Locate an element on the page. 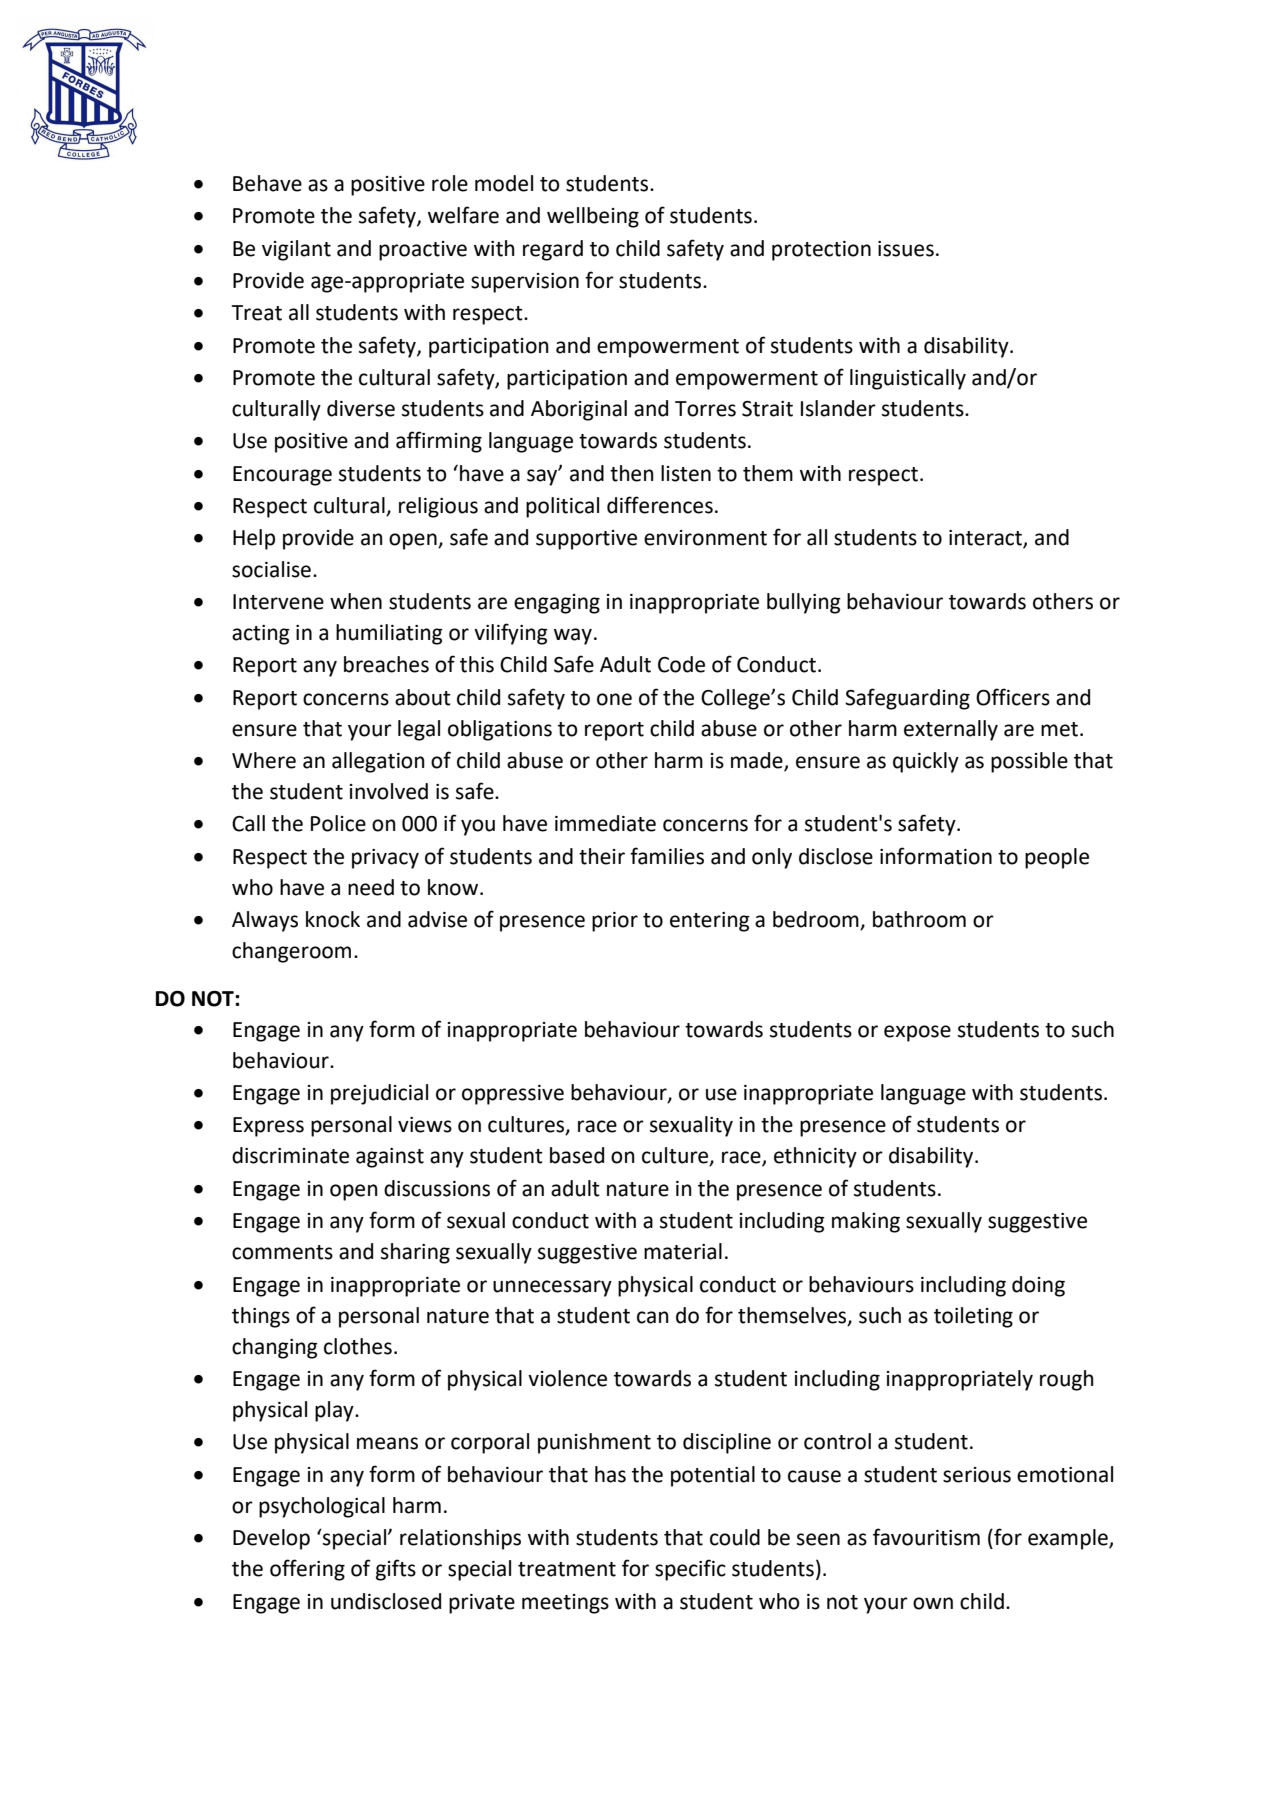  specific is located at coordinates (690, 1570).
